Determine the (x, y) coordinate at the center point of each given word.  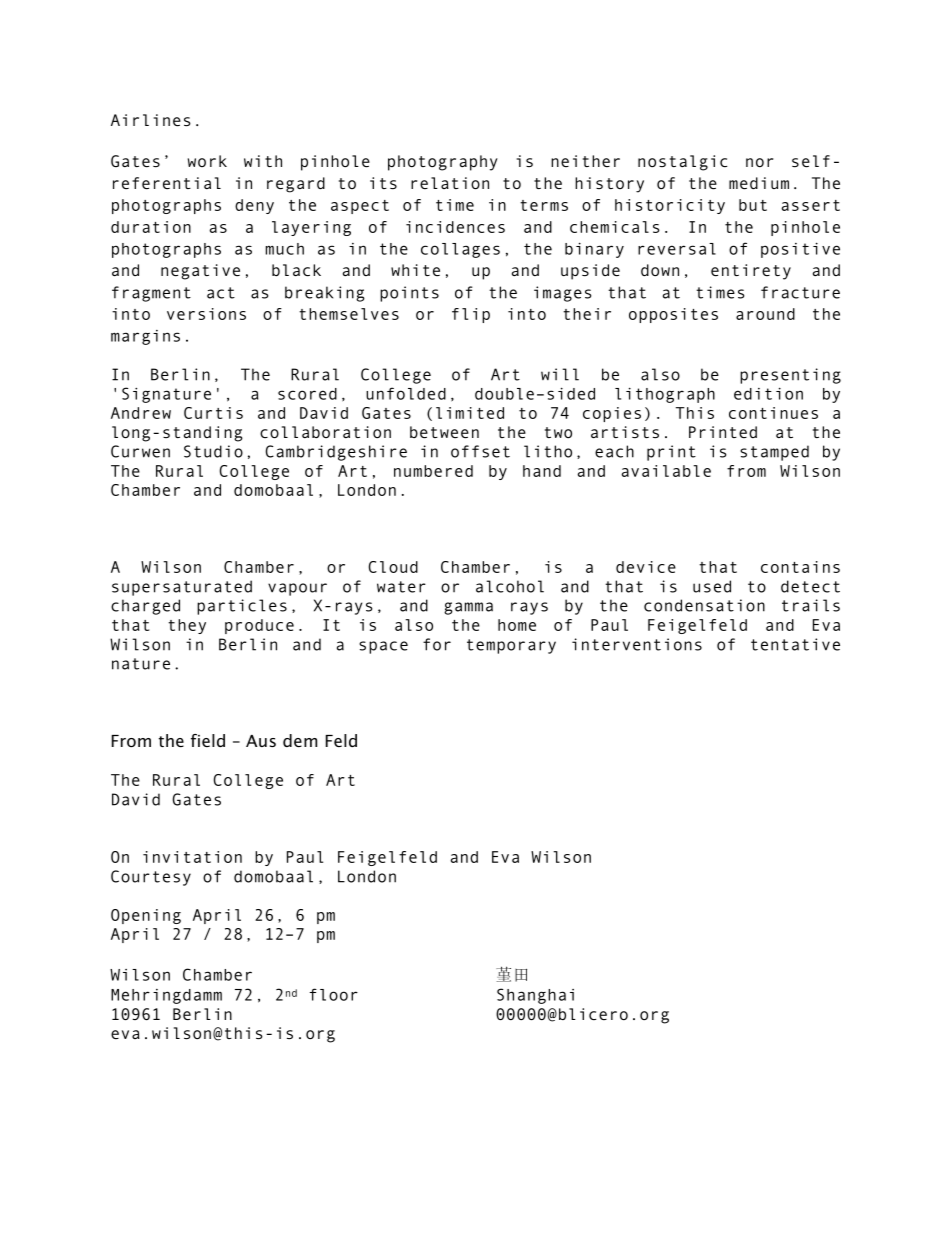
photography (443, 163)
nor (759, 162)
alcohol (510, 586)
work (207, 161)
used (712, 586)
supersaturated (182, 588)
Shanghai (535, 996)
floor (334, 994)
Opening (146, 916)
